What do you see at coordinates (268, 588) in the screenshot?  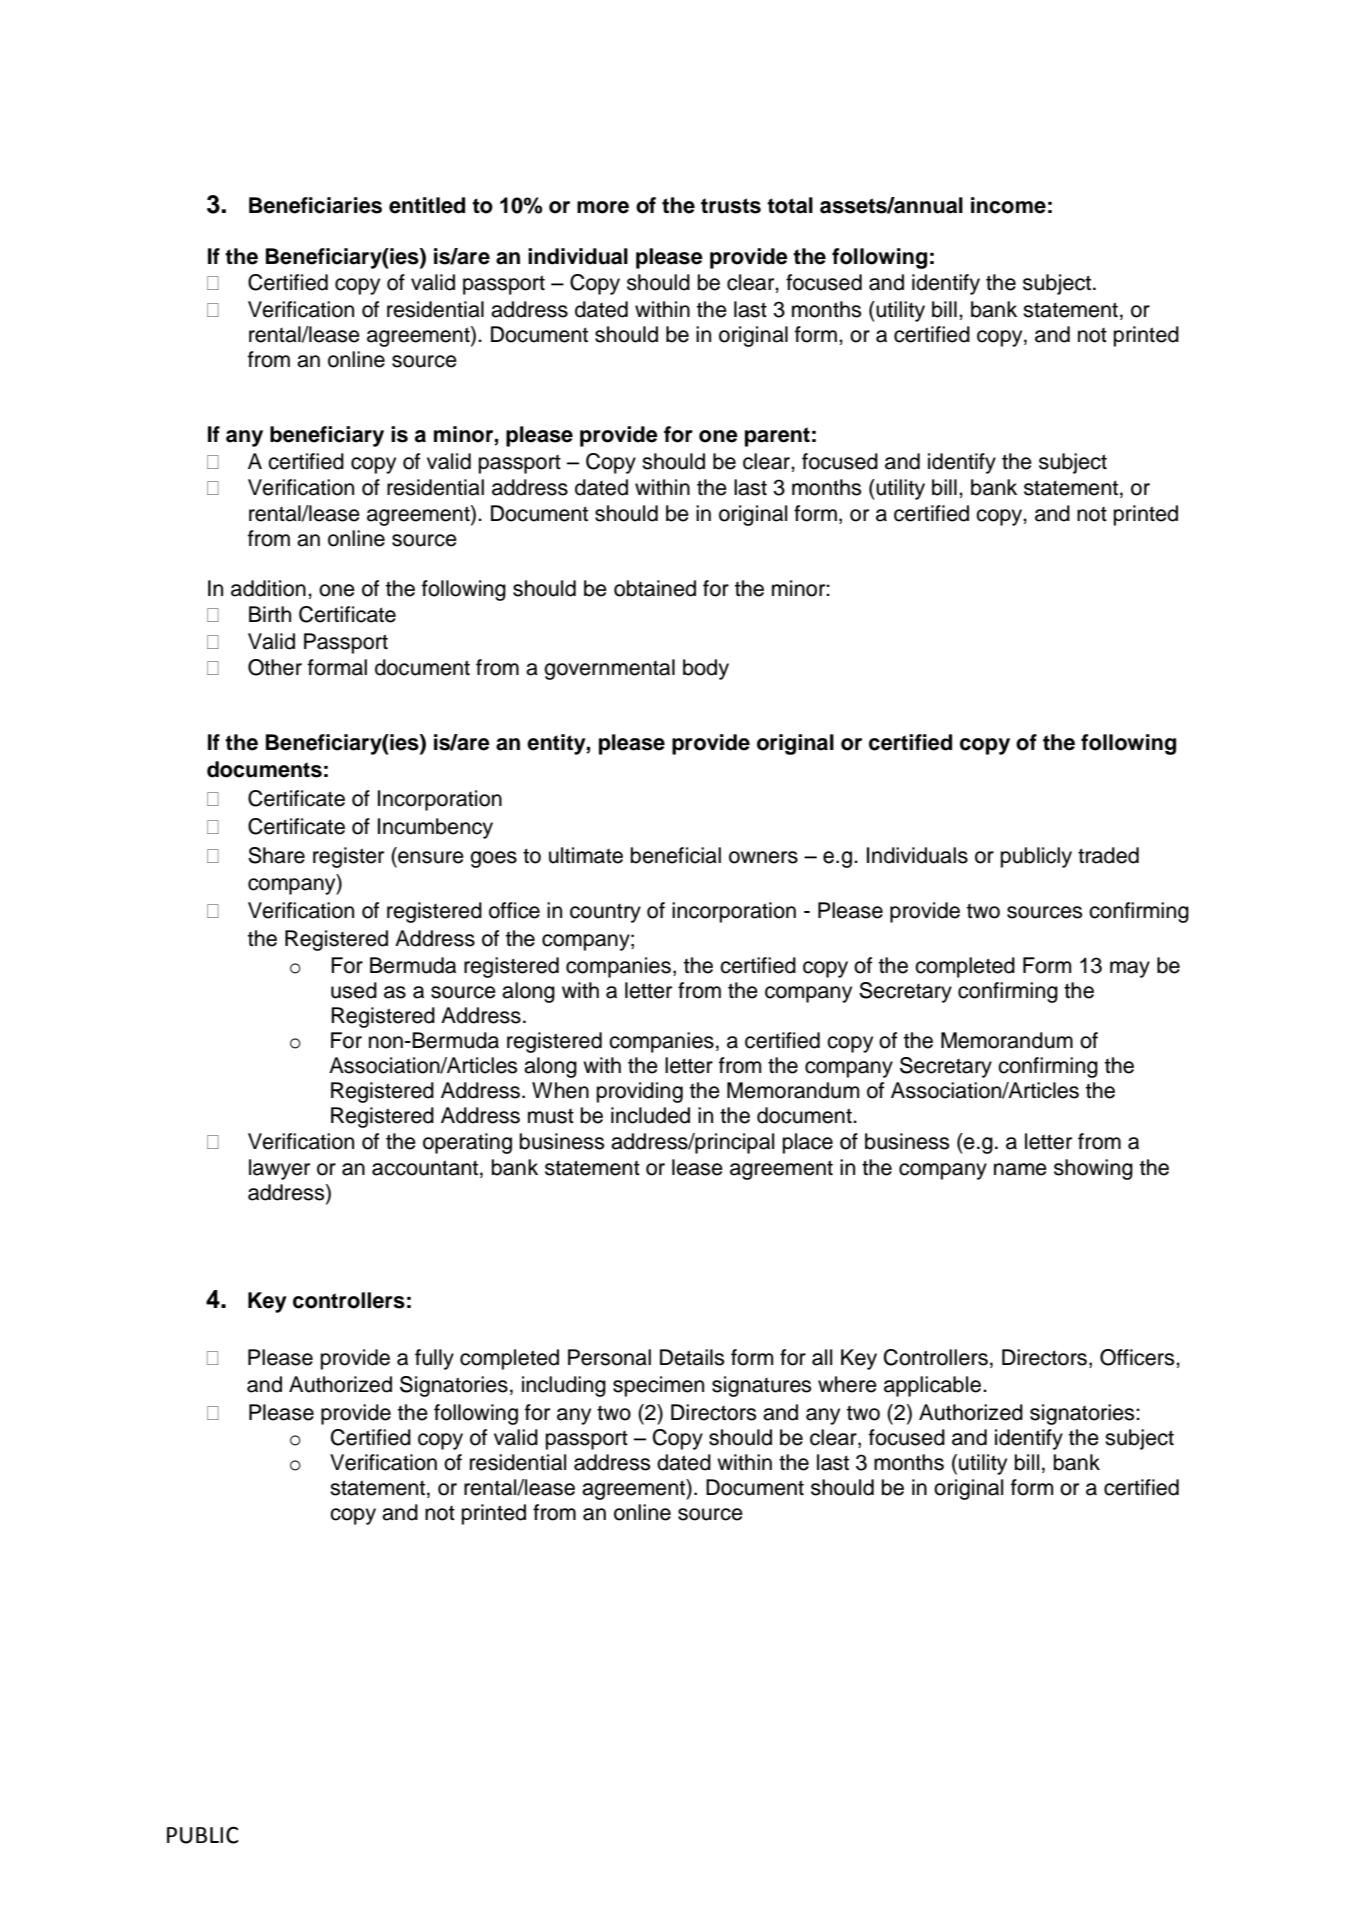 I see `addition` at bounding box center [268, 588].
